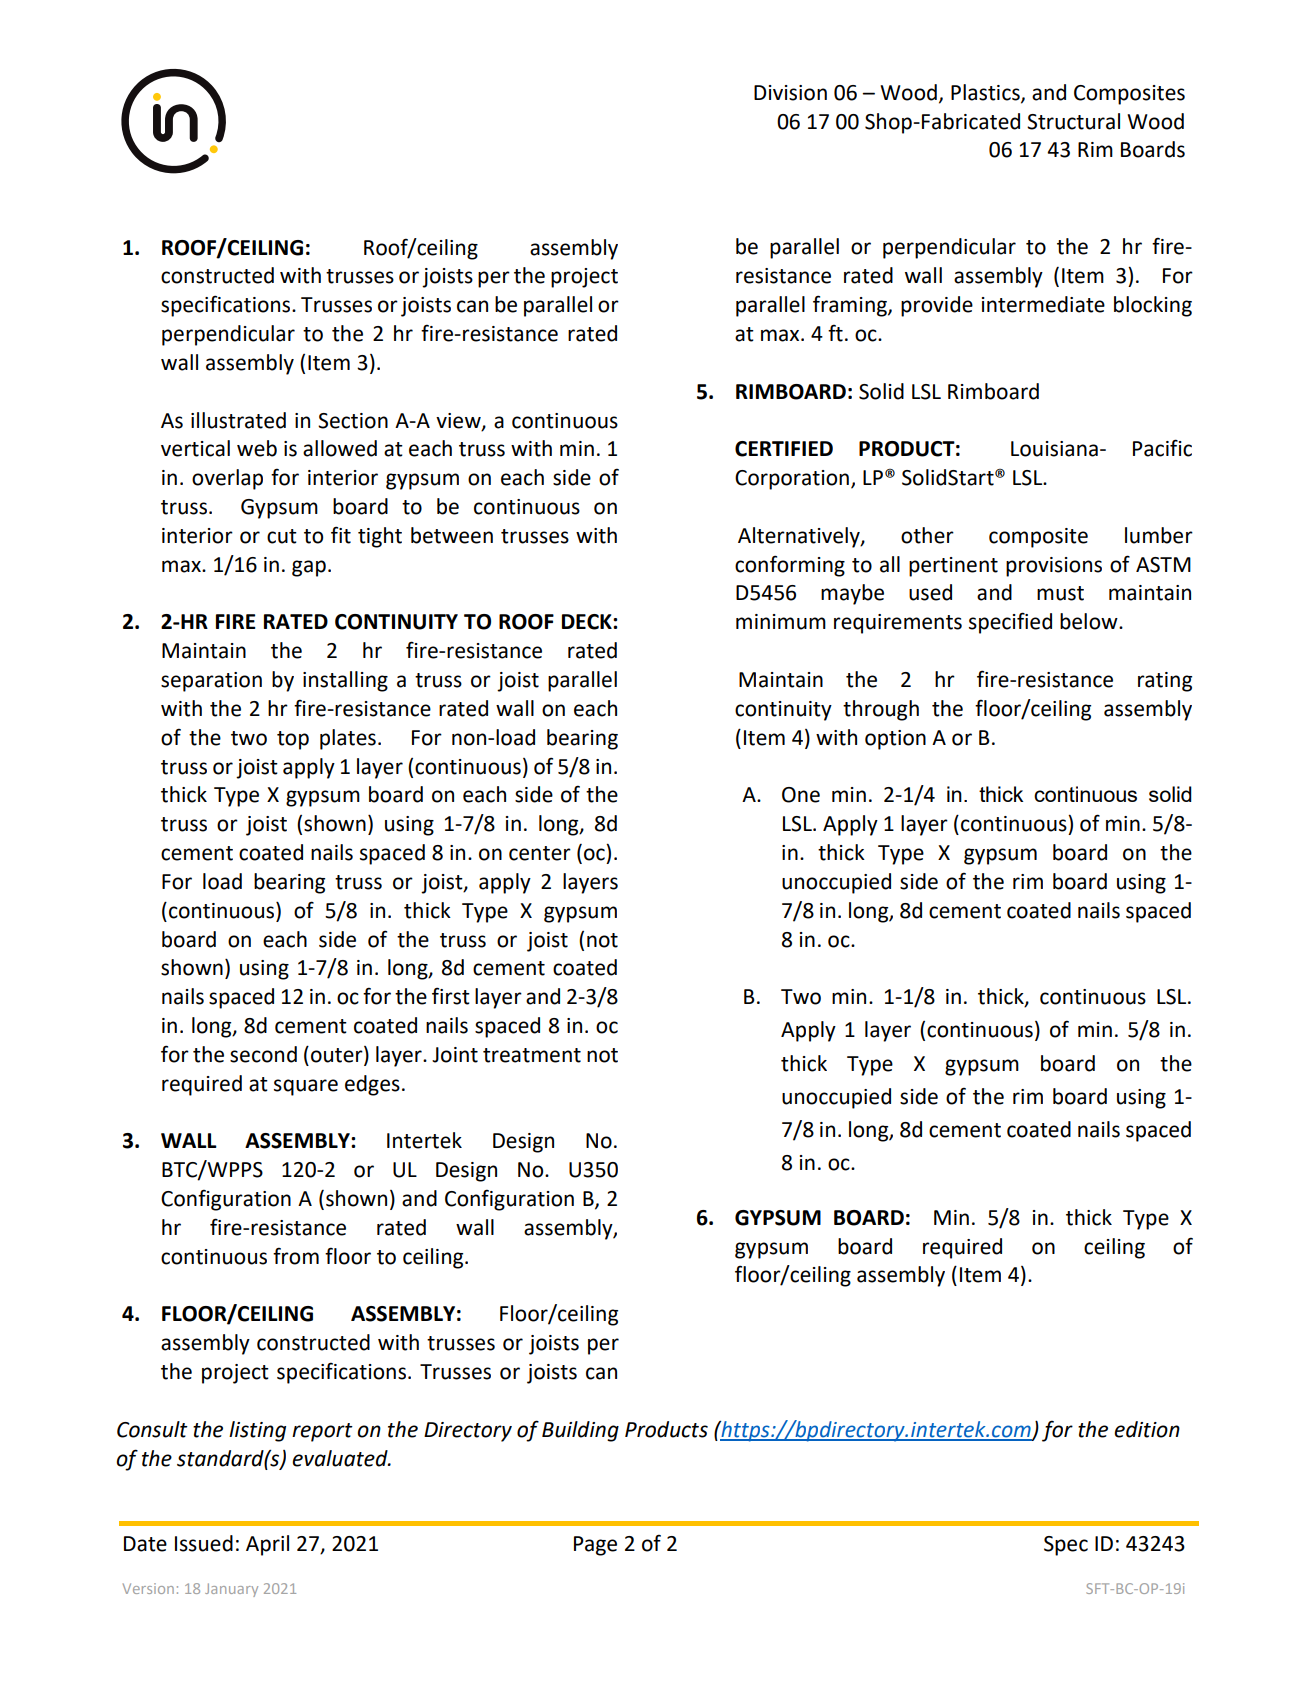 This image has height=1701, width=1315. I want to click on Structural, so click(1073, 121).
